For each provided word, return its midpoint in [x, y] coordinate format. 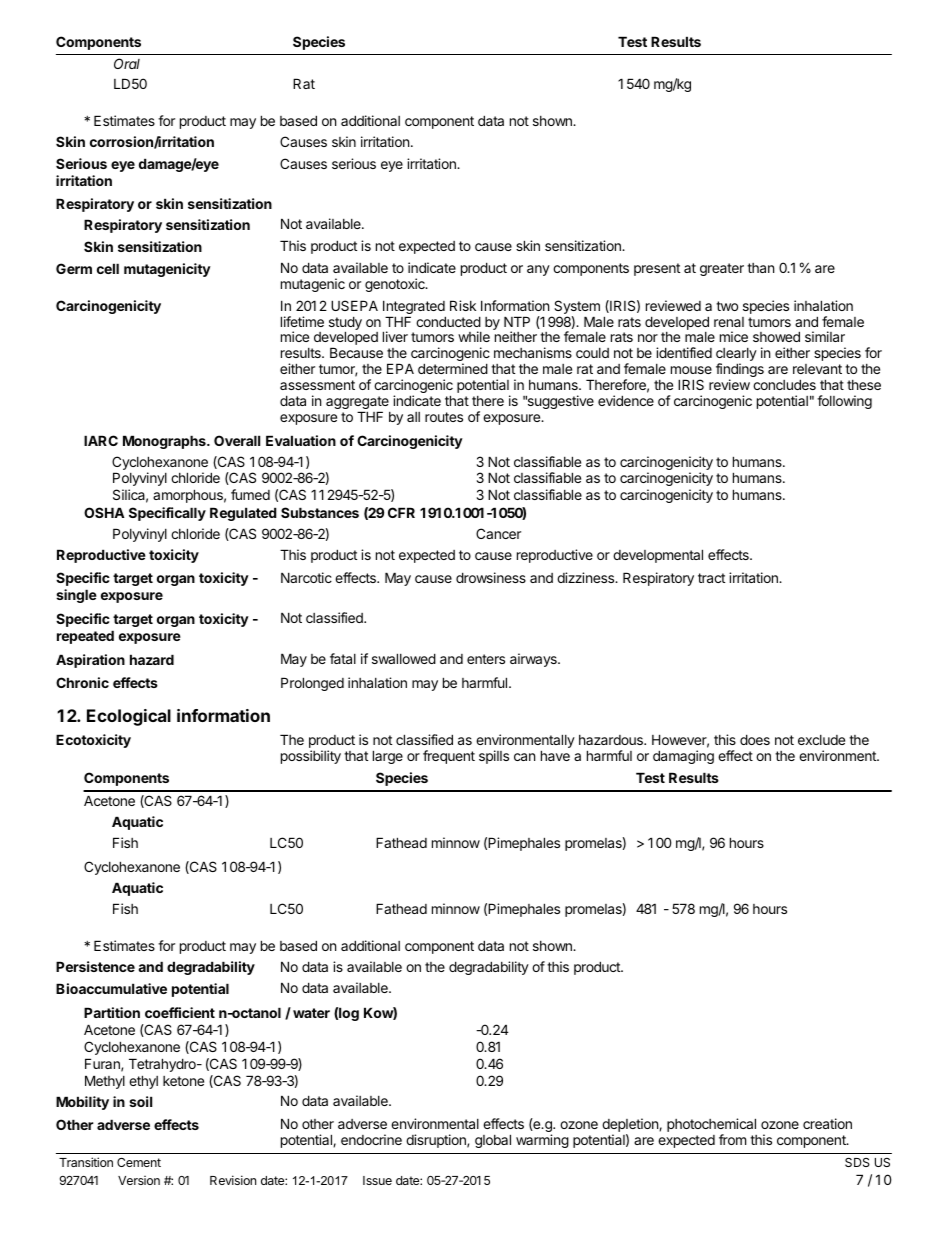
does [755, 739]
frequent [449, 757]
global [493, 1141]
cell [108, 268]
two [727, 306]
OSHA [104, 512]
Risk [463, 305]
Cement [139, 1162]
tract [711, 578]
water [311, 1013]
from [732, 1139]
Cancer [498, 533]
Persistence [95, 966]
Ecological [129, 717]
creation [827, 1123]
